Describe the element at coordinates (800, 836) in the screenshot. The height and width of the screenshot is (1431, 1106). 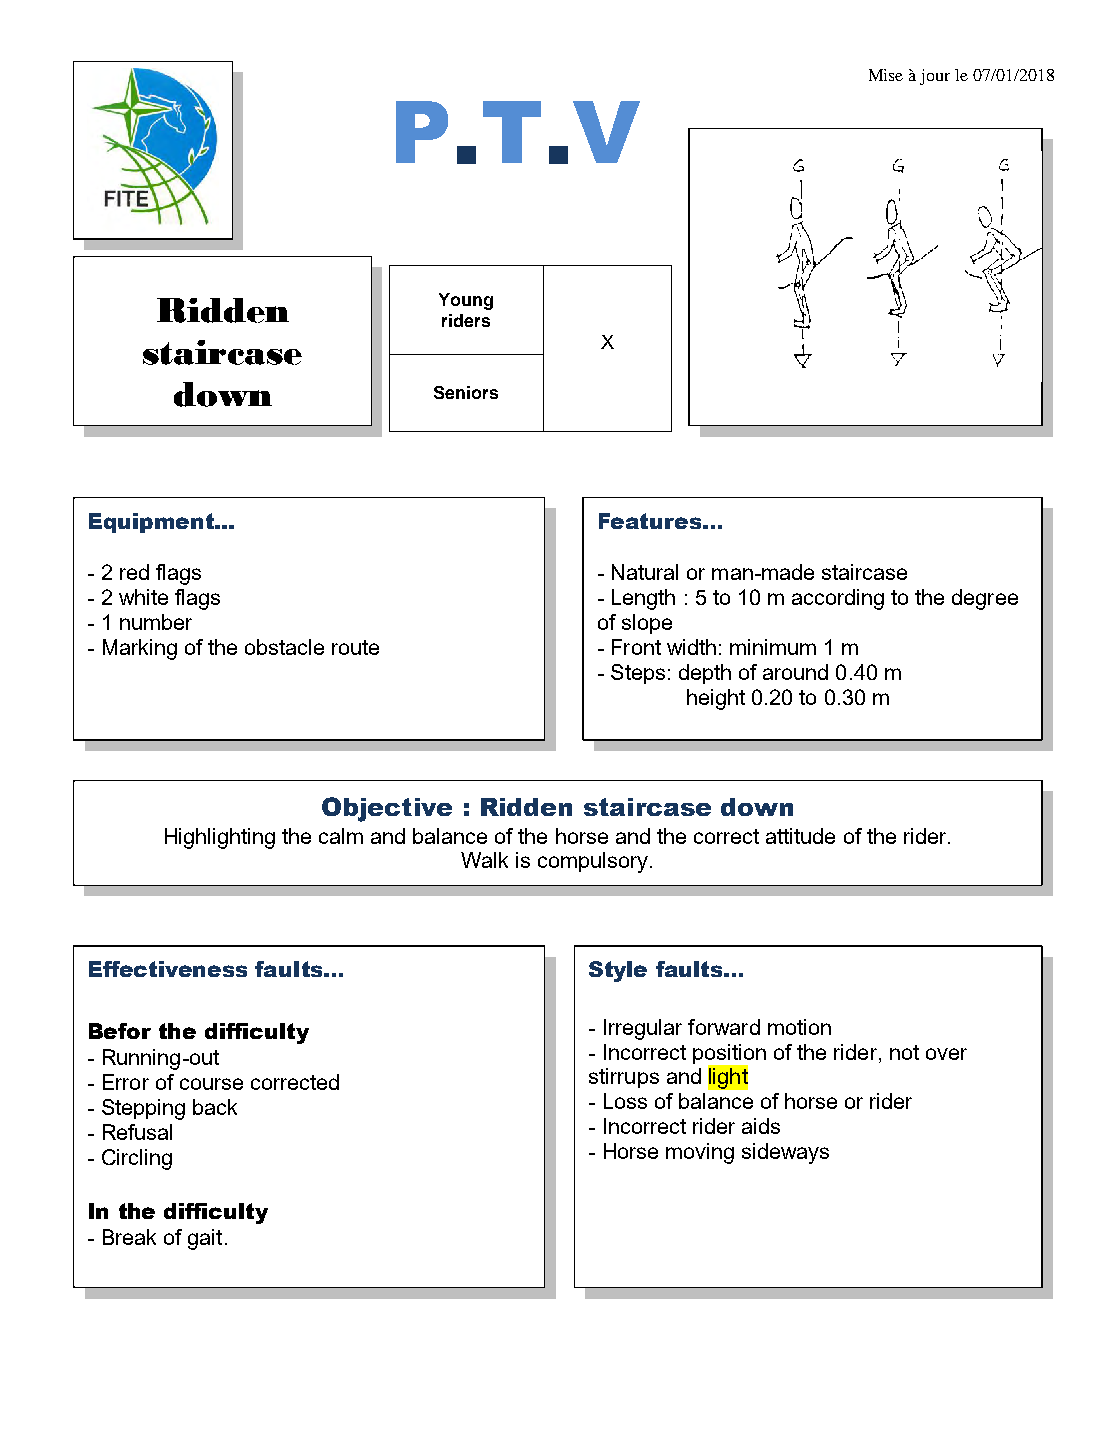
I see `attitude` at that location.
